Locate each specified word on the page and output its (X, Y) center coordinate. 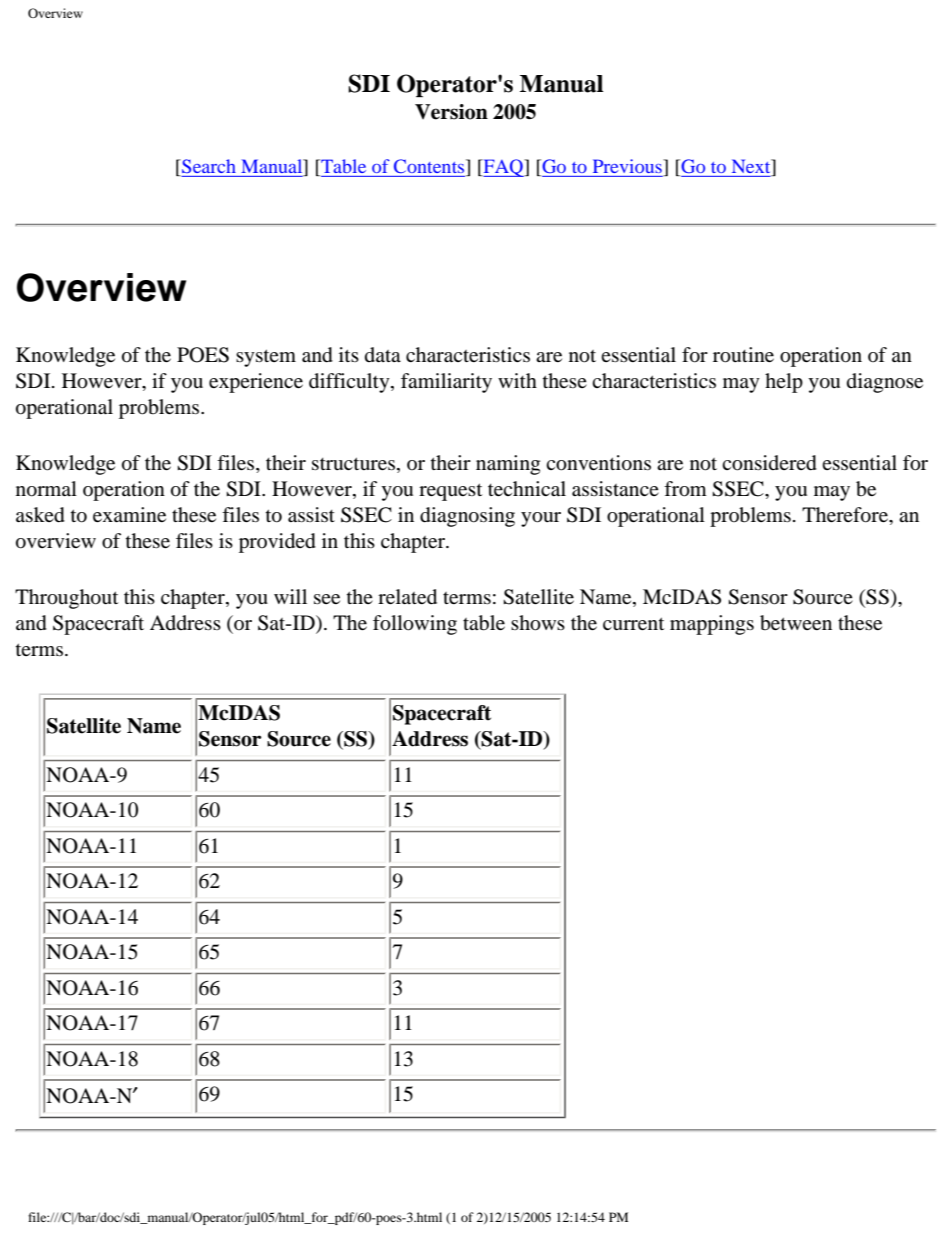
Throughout (66, 599)
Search (208, 167)
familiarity (446, 383)
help (784, 383)
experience (256, 383)
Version (451, 112)
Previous (628, 167)
